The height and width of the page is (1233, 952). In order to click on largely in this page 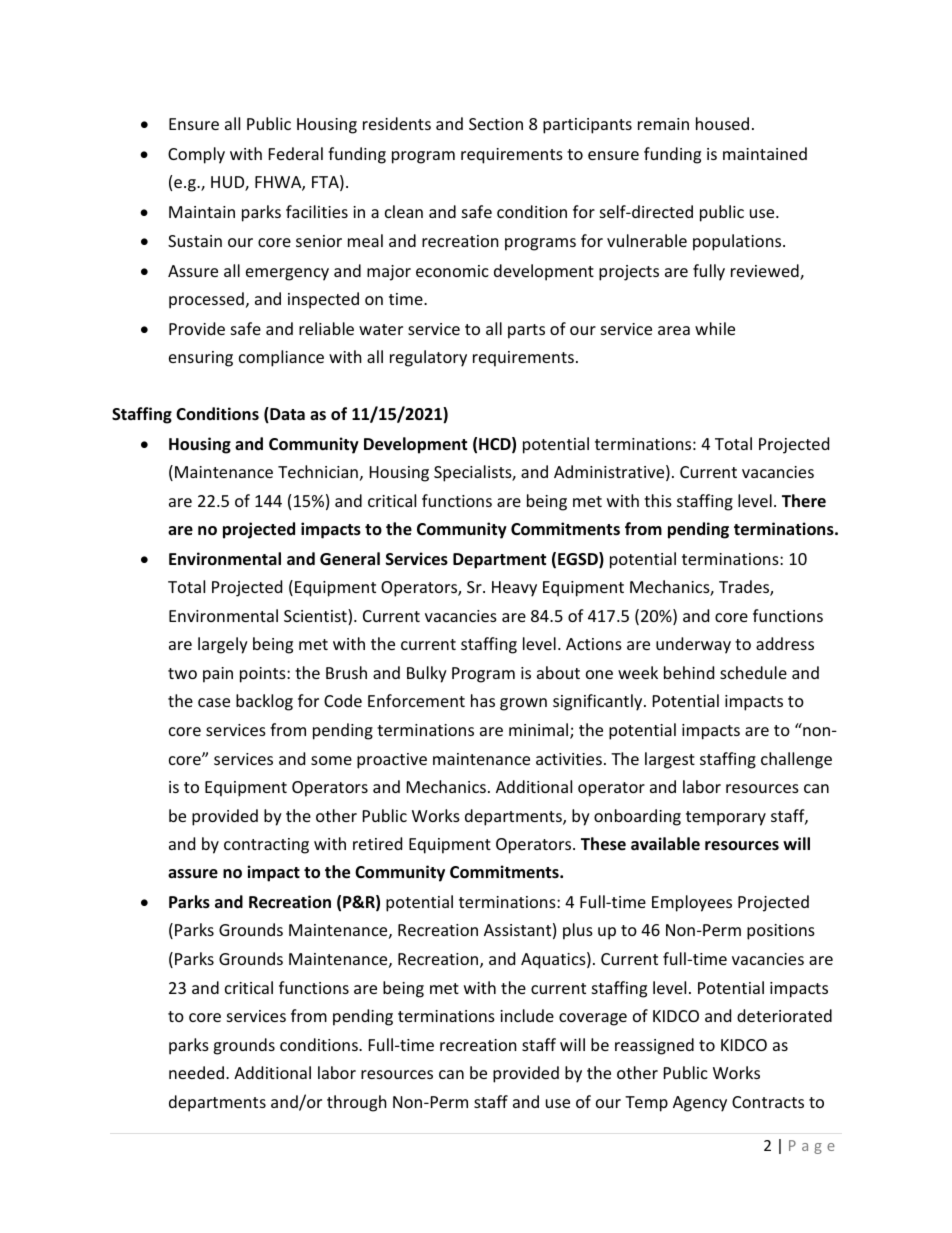, I will do `click(223, 645)`.
